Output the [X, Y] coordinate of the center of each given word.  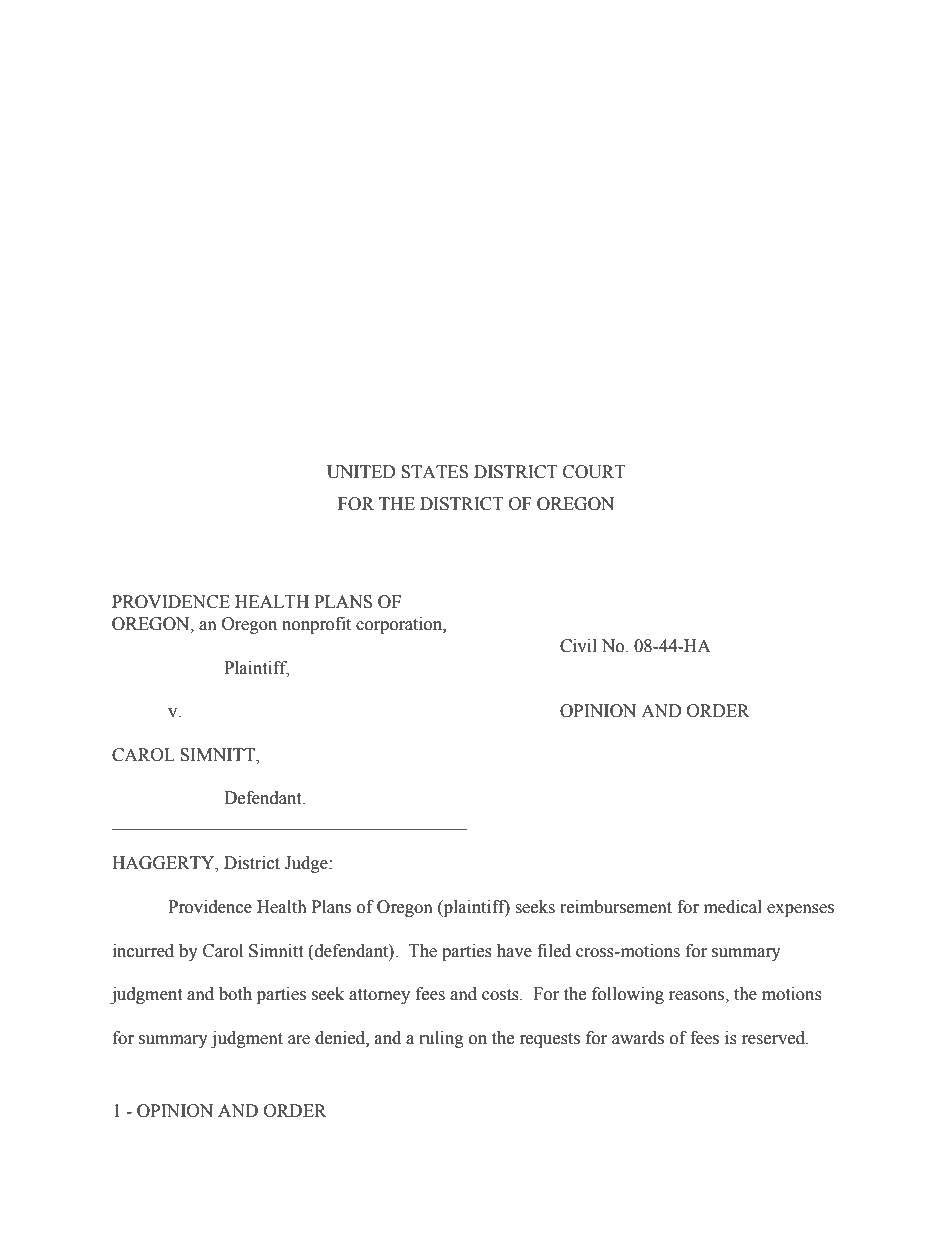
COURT [594, 472]
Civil [578, 646]
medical [733, 907]
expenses [800, 910]
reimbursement [616, 907]
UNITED [361, 472]
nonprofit [316, 625]
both [235, 994]
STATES [434, 472]
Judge [307, 864]
